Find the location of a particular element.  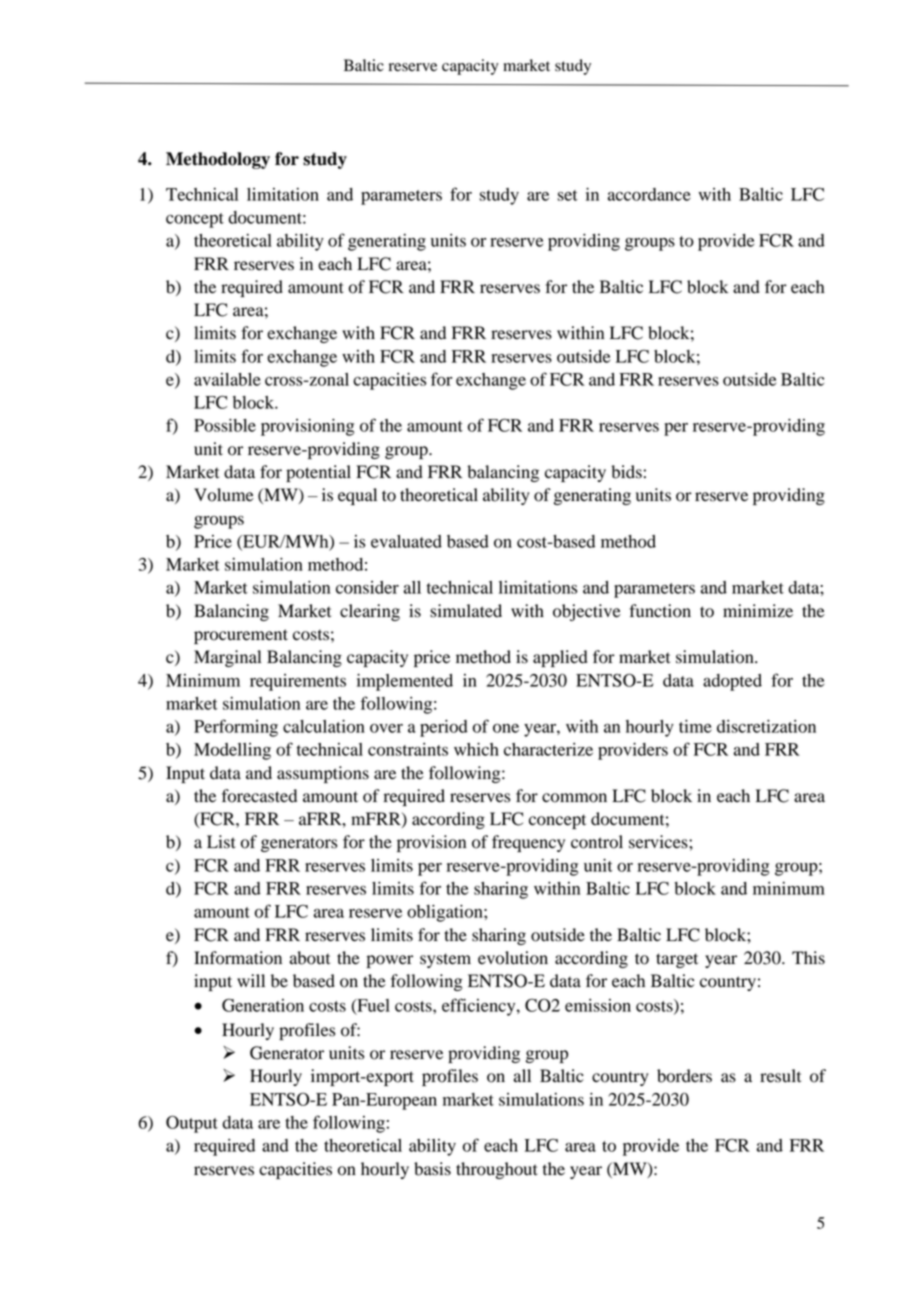

forecasted is located at coordinates (259, 796).
